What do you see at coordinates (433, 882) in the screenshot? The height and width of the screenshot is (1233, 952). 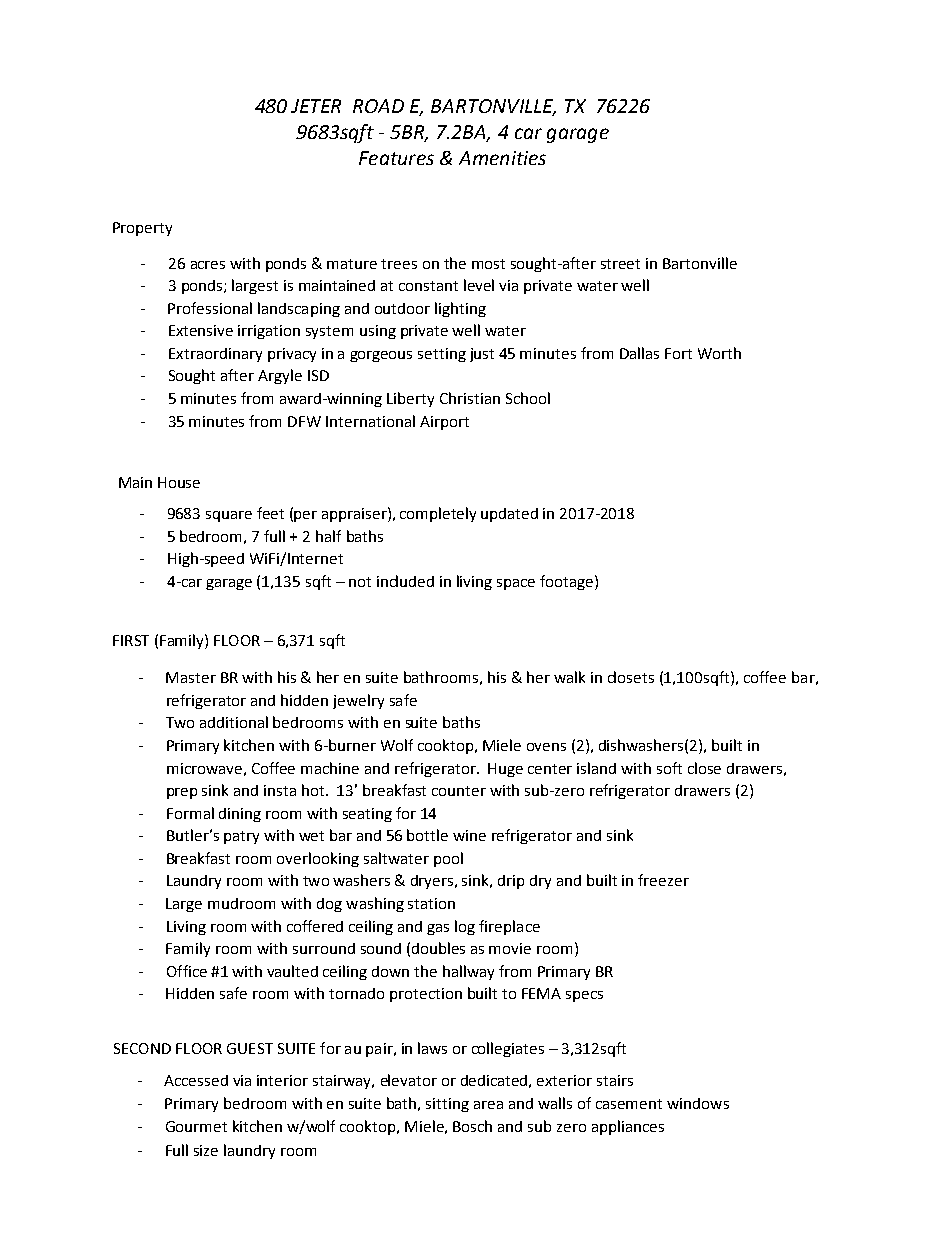 I see `dryers` at bounding box center [433, 882].
